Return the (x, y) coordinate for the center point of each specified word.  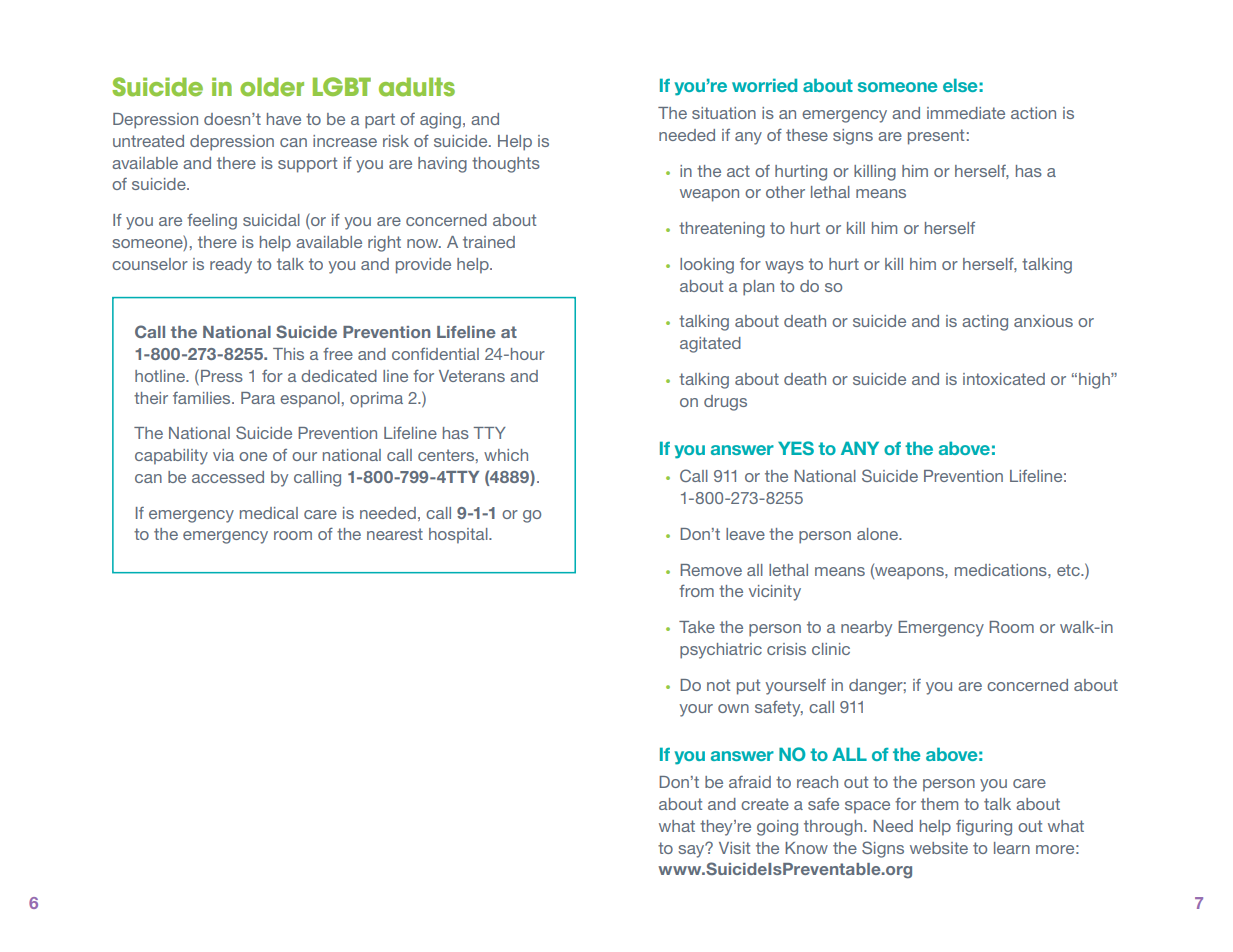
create (765, 804)
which (506, 455)
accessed (228, 477)
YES (796, 448)
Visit (734, 848)
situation (724, 113)
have (284, 119)
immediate (966, 113)
